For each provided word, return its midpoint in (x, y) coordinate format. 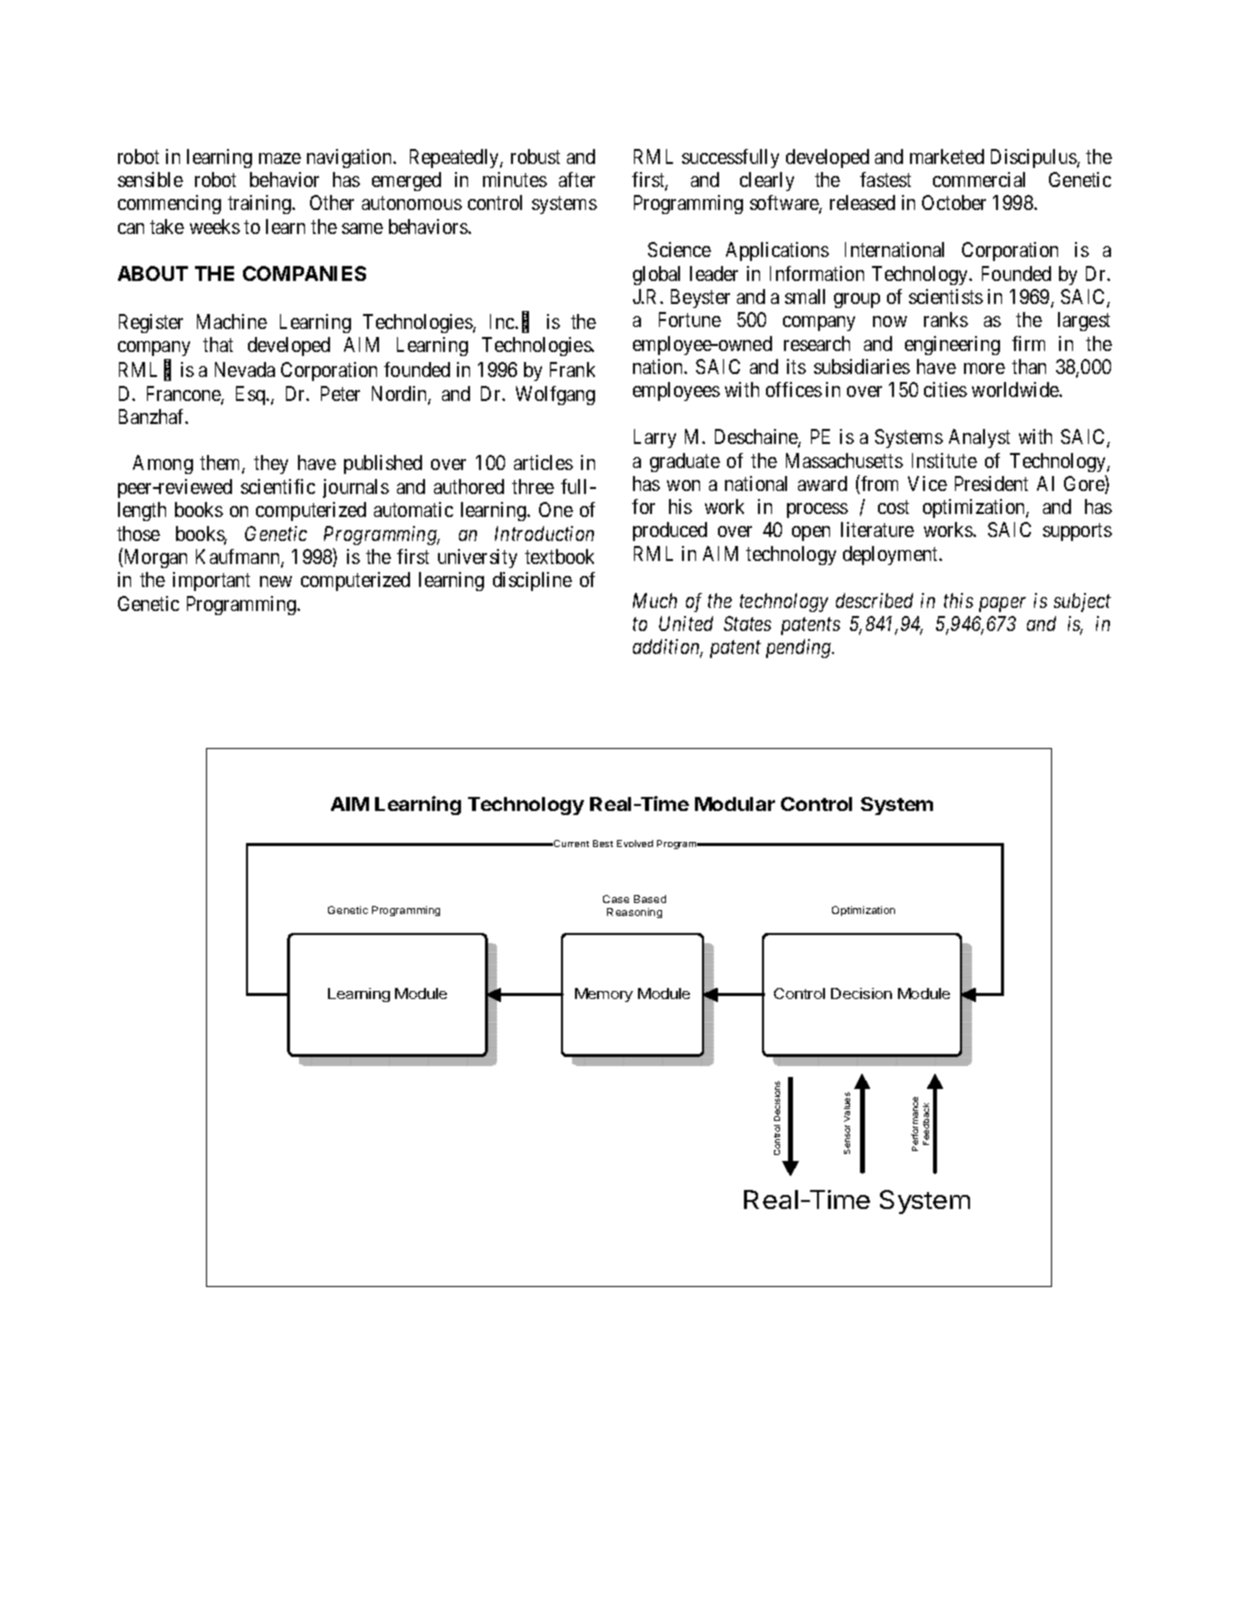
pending (800, 648)
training (260, 204)
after (577, 179)
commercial (979, 179)
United (686, 623)
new (276, 581)
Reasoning (634, 913)
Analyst (979, 438)
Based (650, 899)
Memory (604, 995)
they (271, 464)
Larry (655, 438)
